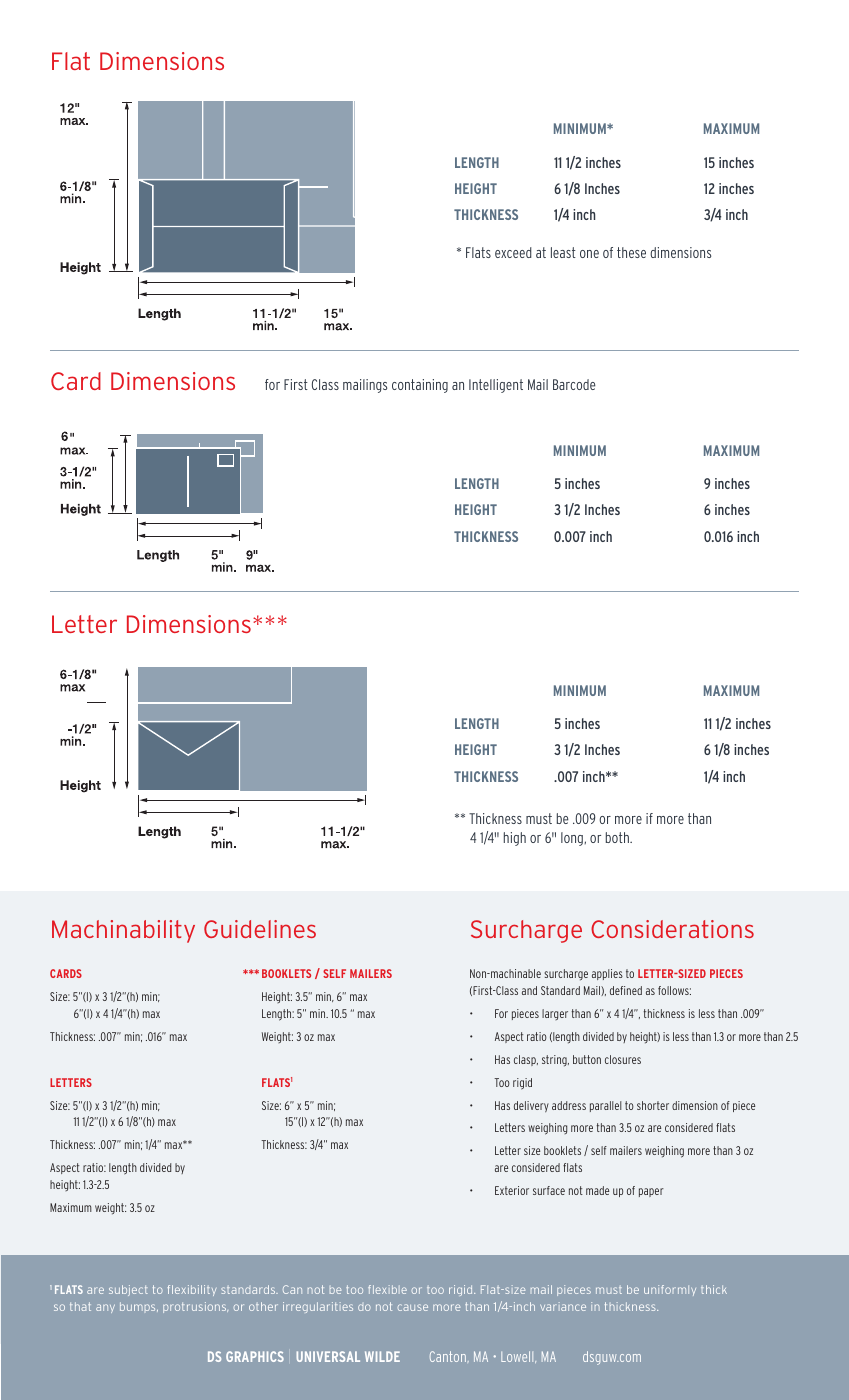 The height and width of the page is (1400, 849). I want to click on WILDE, so click(382, 1356).
